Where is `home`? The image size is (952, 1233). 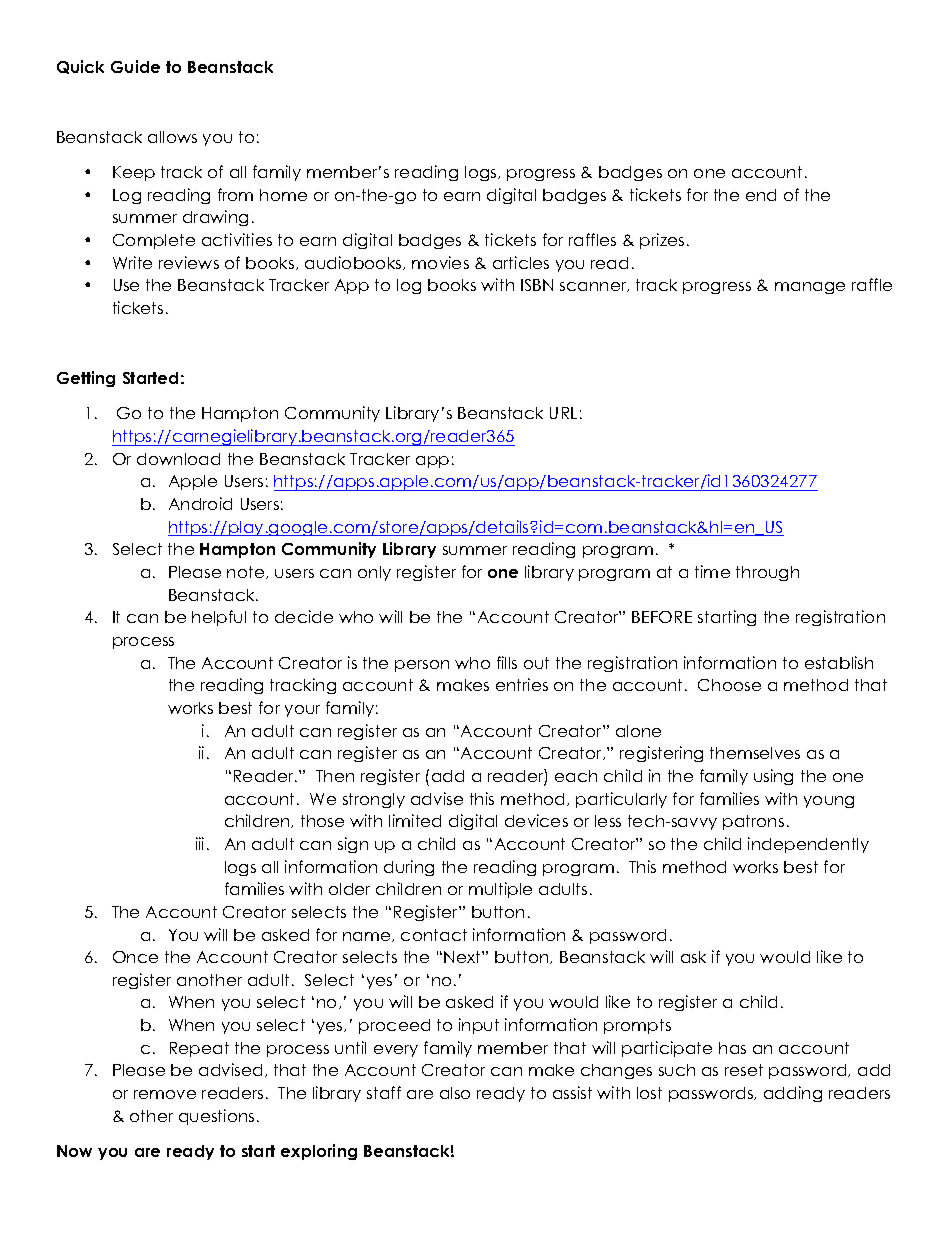
home is located at coordinates (283, 195).
